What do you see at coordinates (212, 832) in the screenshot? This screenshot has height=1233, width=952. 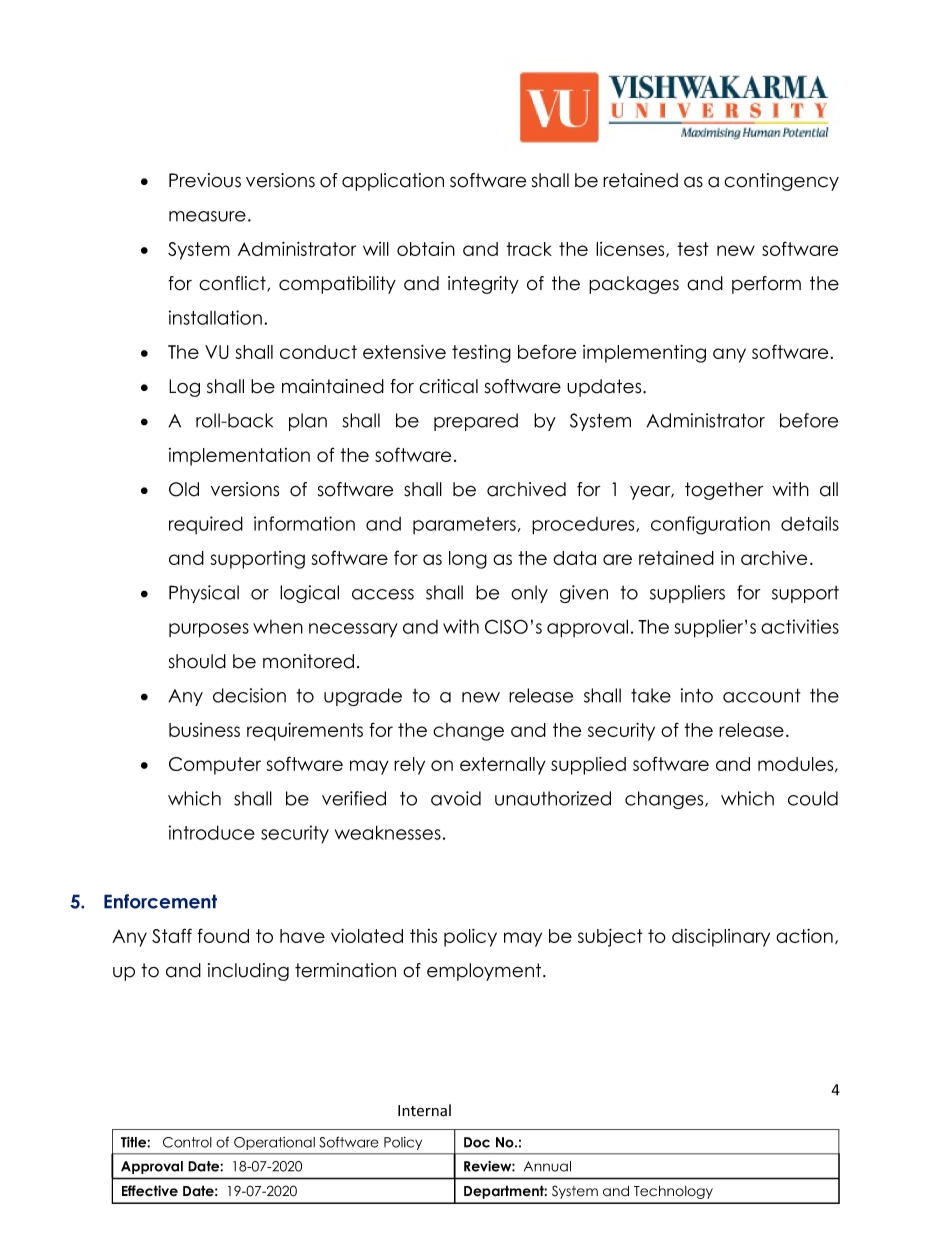 I see `introduce` at bounding box center [212, 832].
